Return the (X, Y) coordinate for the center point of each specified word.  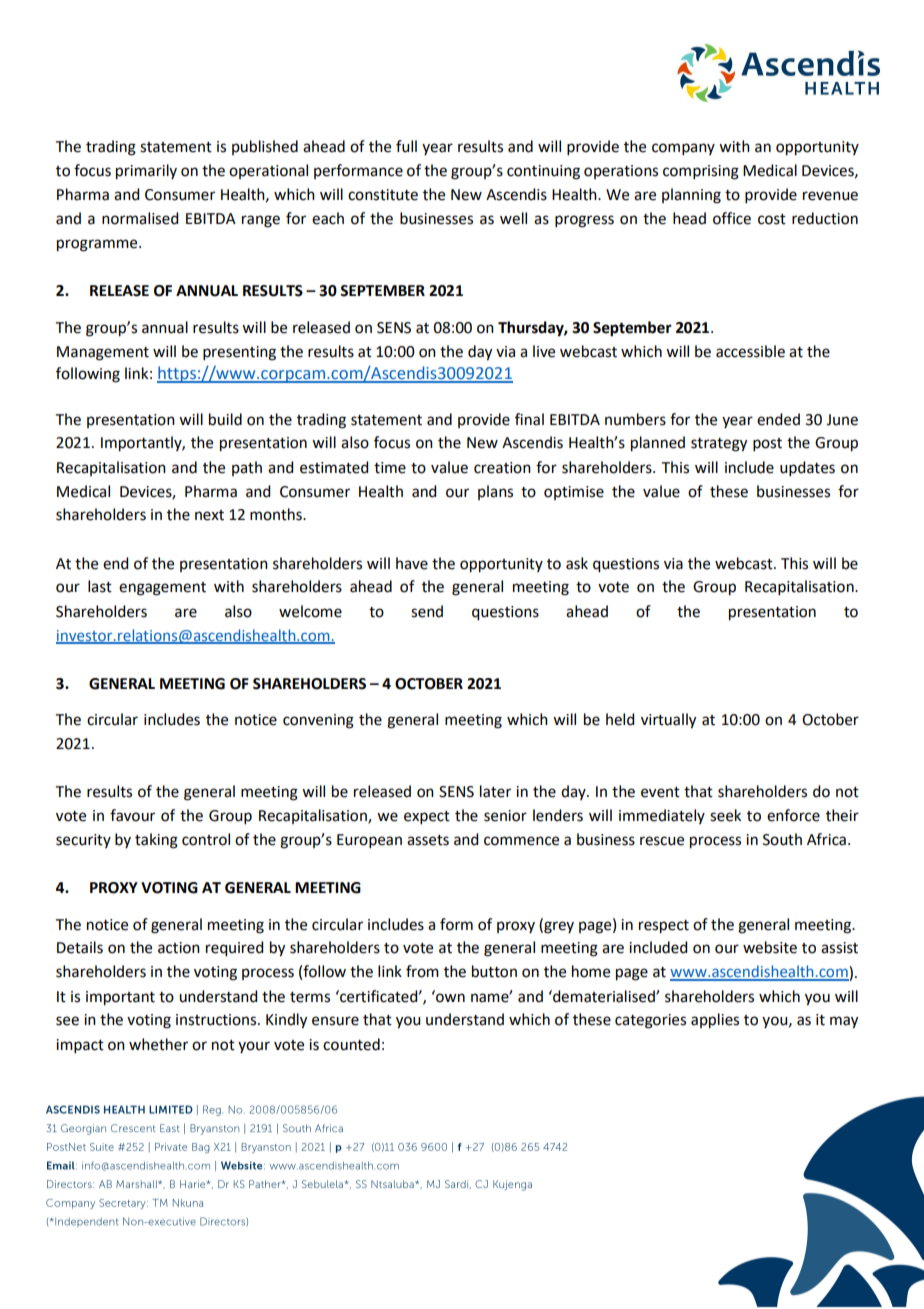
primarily (146, 172)
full (406, 146)
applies (715, 1021)
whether (158, 1044)
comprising (701, 172)
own (449, 997)
